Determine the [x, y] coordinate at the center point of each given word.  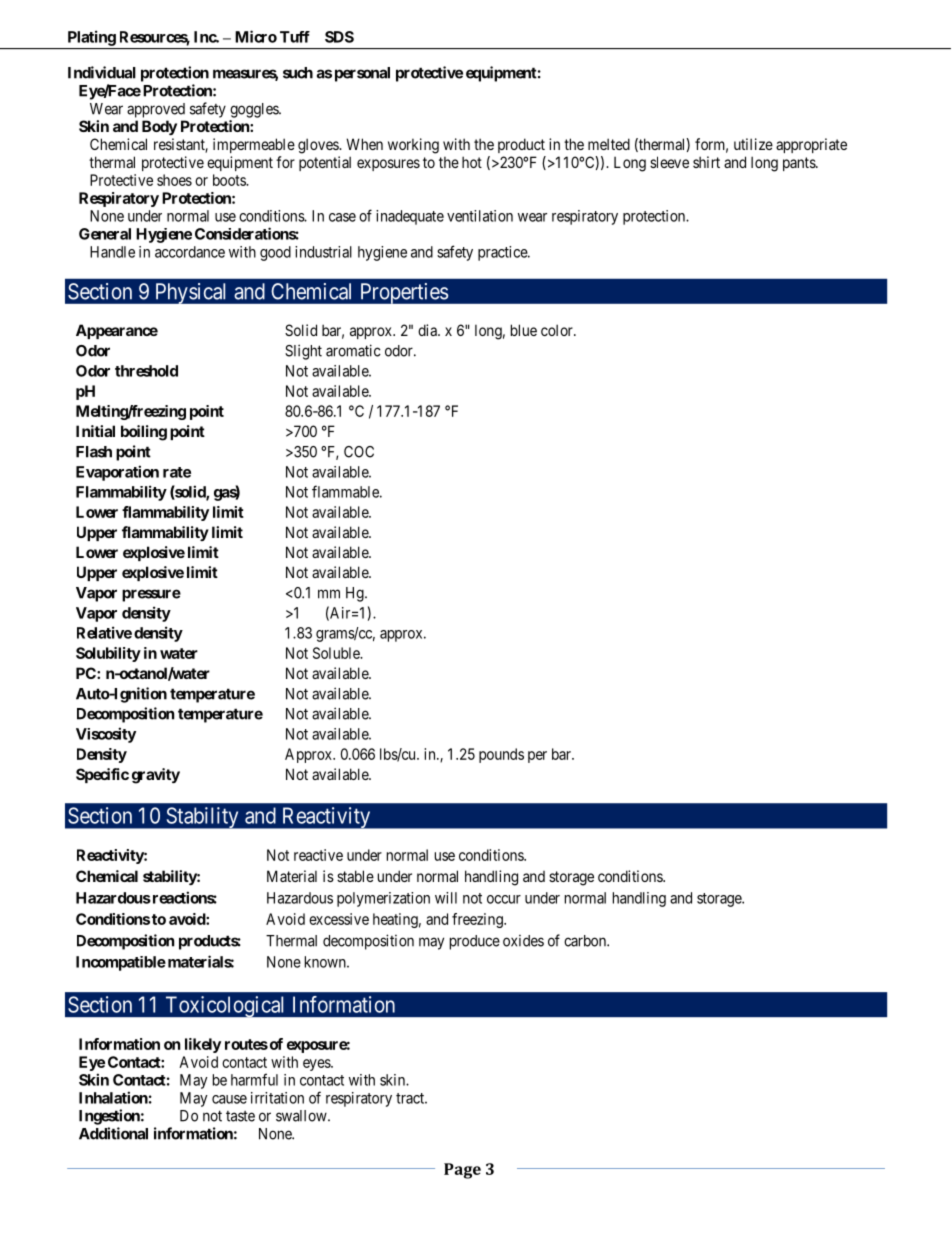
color [558, 330]
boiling [144, 433]
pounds [501, 755]
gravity [156, 776]
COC [359, 452]
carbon [586, 941]
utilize [753, 144]
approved [156, 110]
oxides [523, 941]
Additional [113, 1133]
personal [362, 74]
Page [462, 1171]
